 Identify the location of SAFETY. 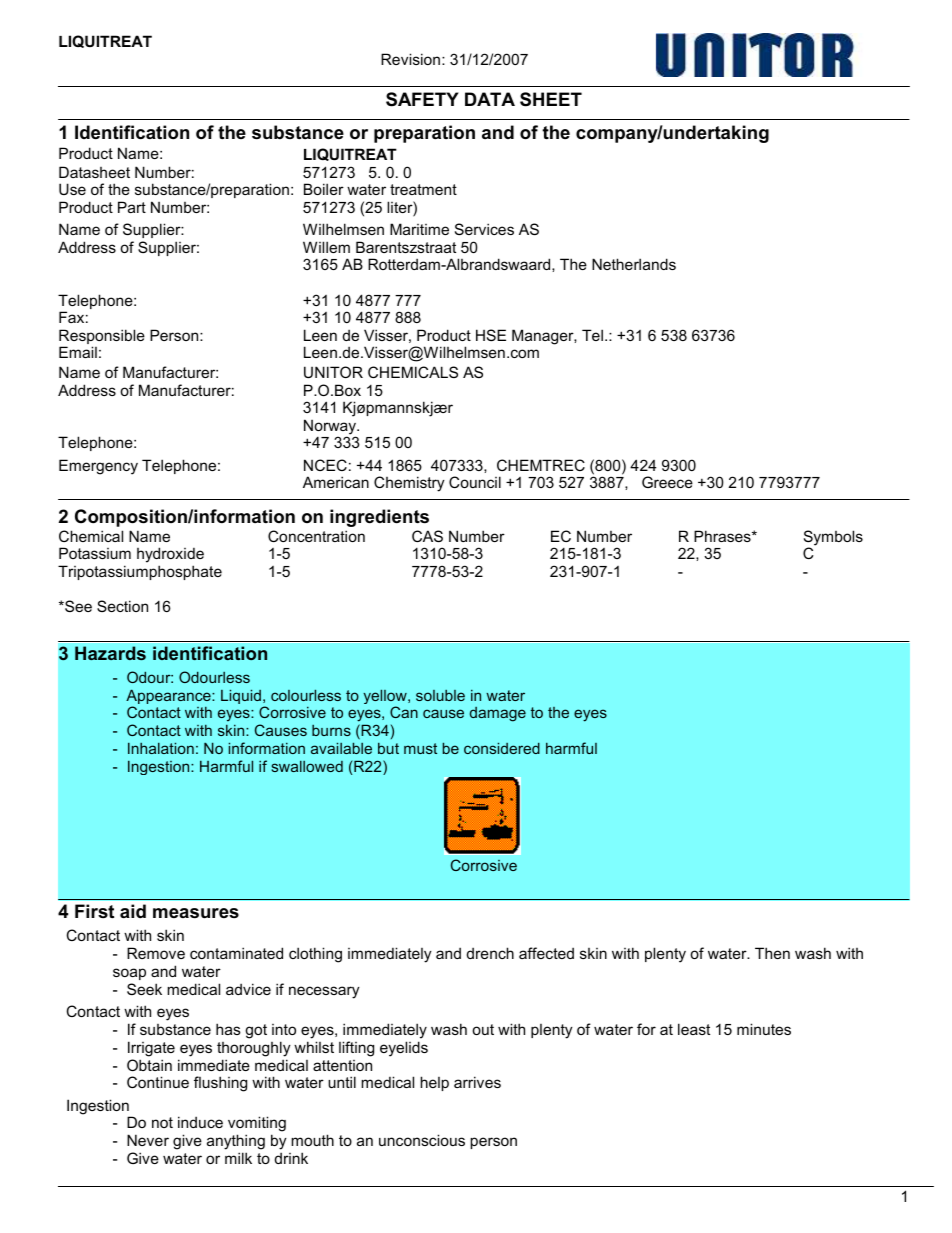
(422, 99).
